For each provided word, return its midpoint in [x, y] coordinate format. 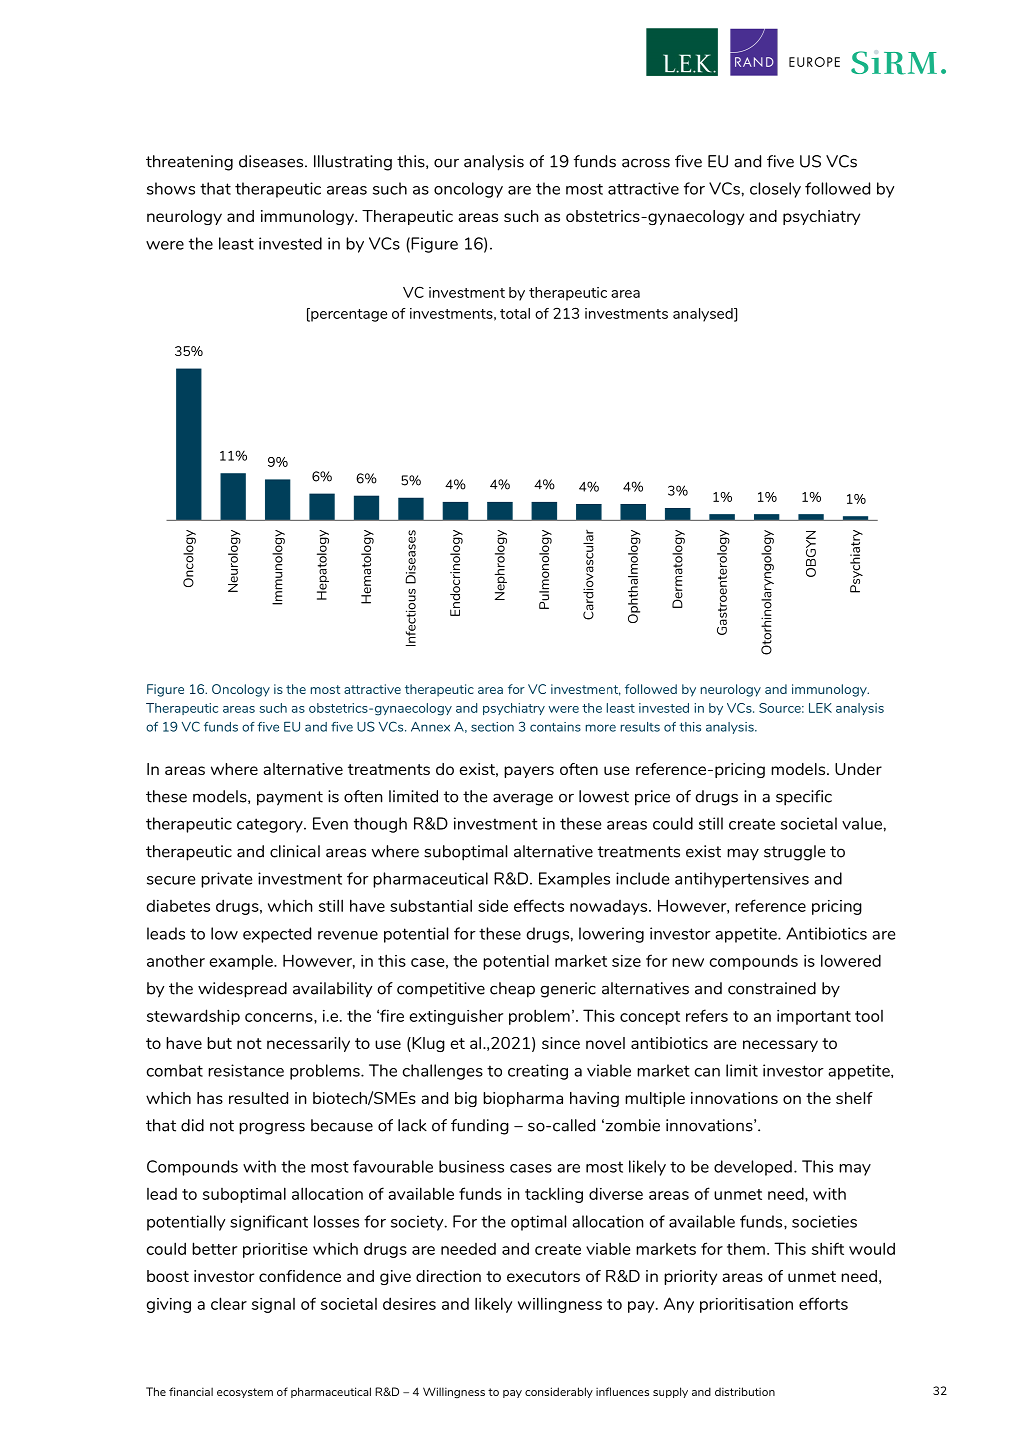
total [515, 313]
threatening [189, 163]
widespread [242, 990]
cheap [512, 990]
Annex [430, 727]
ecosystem [245, 1393]
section [492, 727]
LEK [820, 708]
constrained [772, 988]
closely [775, 190]
